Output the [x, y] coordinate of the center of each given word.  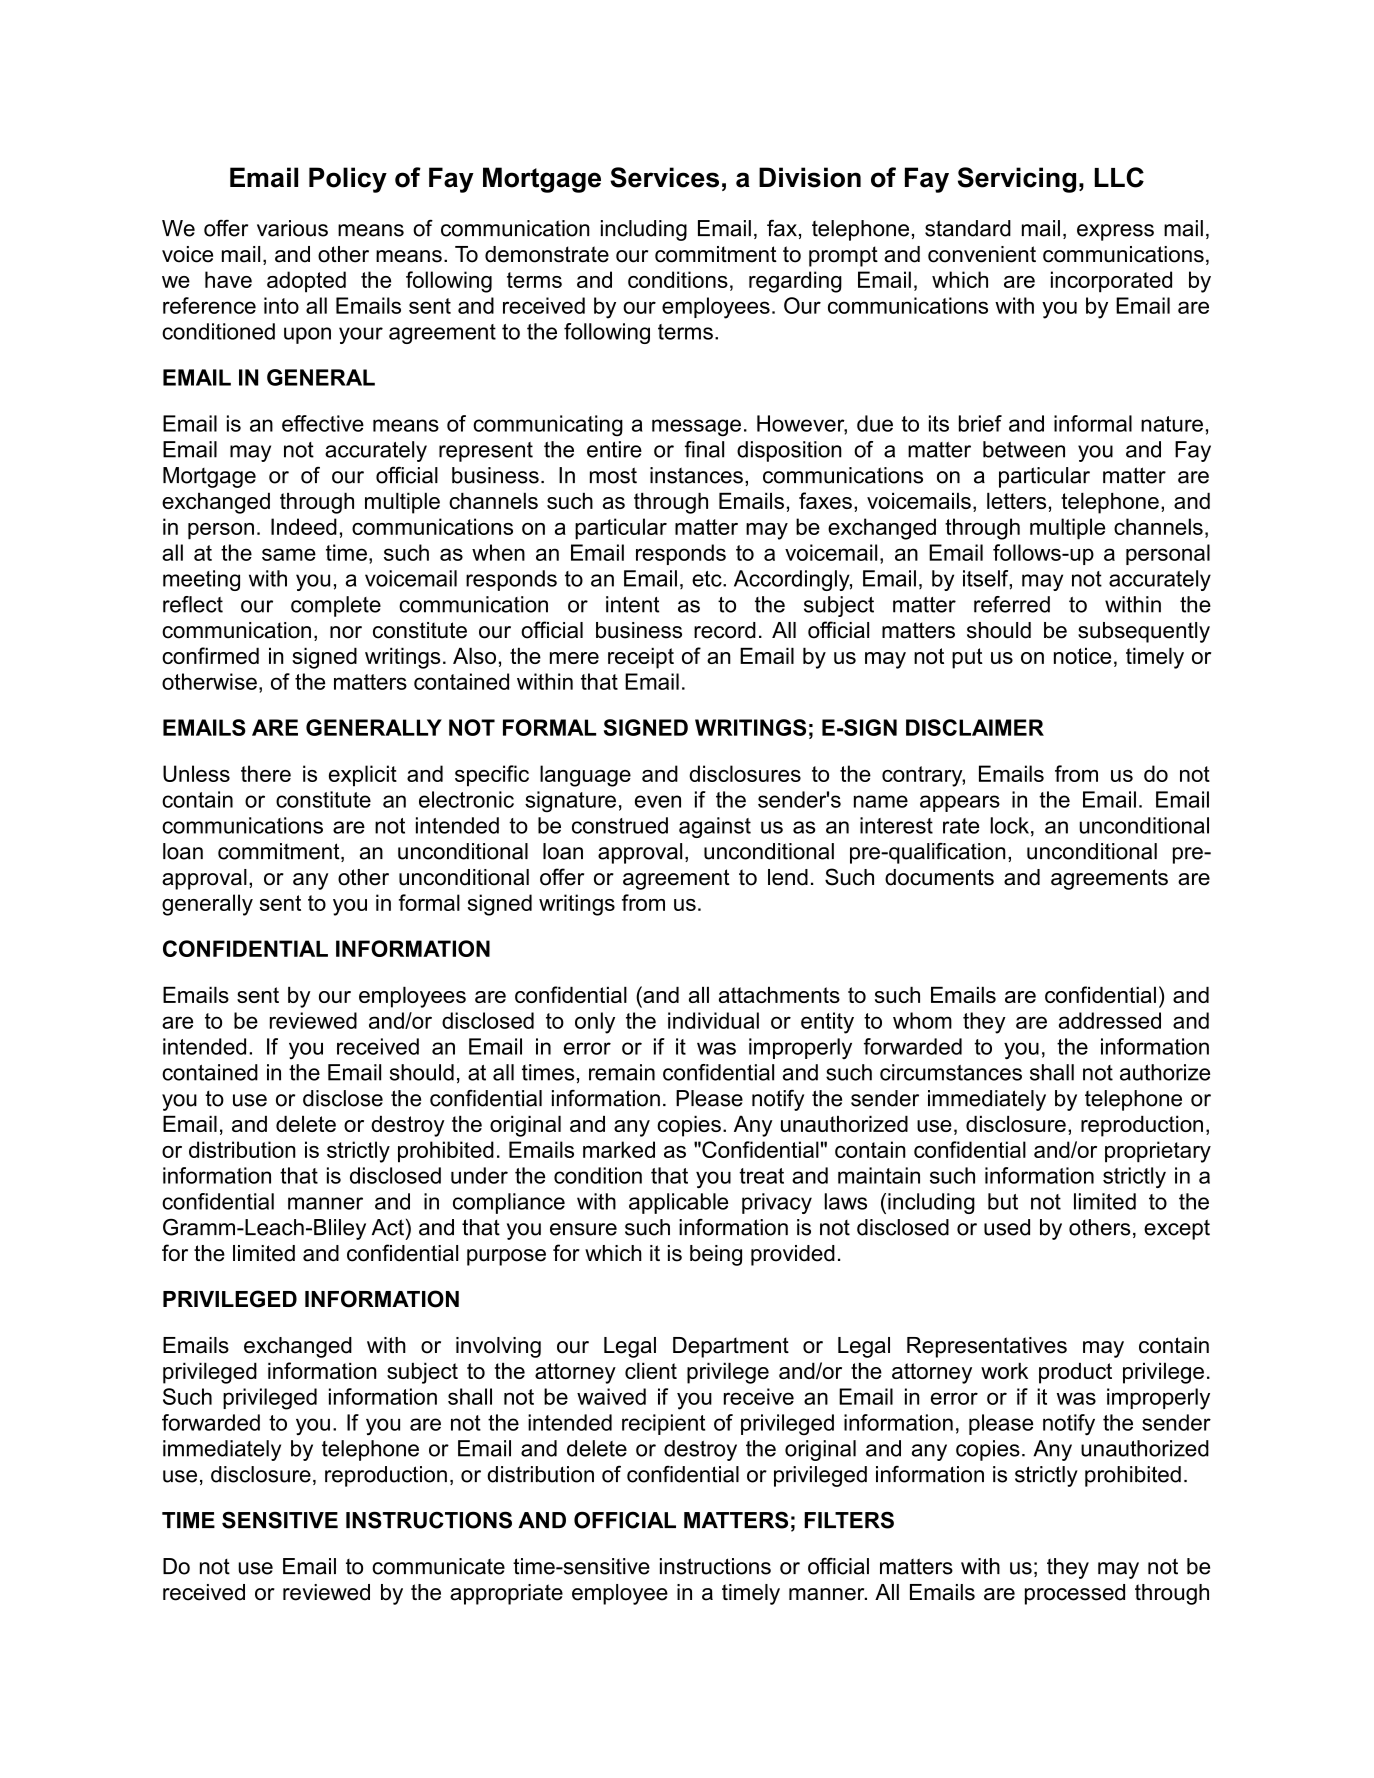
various [292, 228]
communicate [438, 1566]
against [715, 827]
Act [388, 1227]
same [289, 554]
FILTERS [849, 1520]
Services [664, 177]
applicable [678, 1203]
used [1007, 1227]
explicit [363, 776]
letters [1016, 500]
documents [939, 877]
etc [708, 579]
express [1115, 232]
